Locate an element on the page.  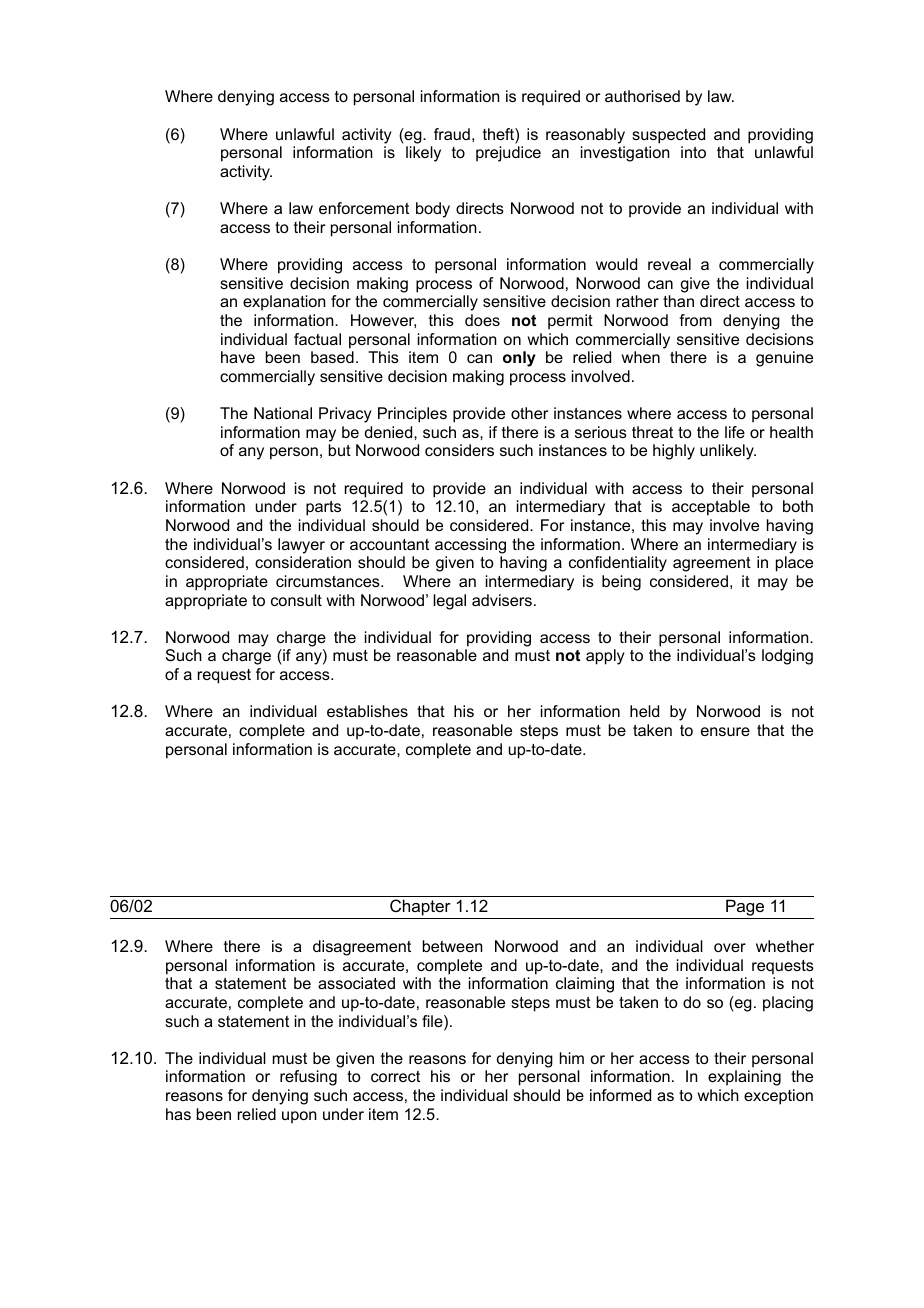
him is located at coordinates (572, 1058).
